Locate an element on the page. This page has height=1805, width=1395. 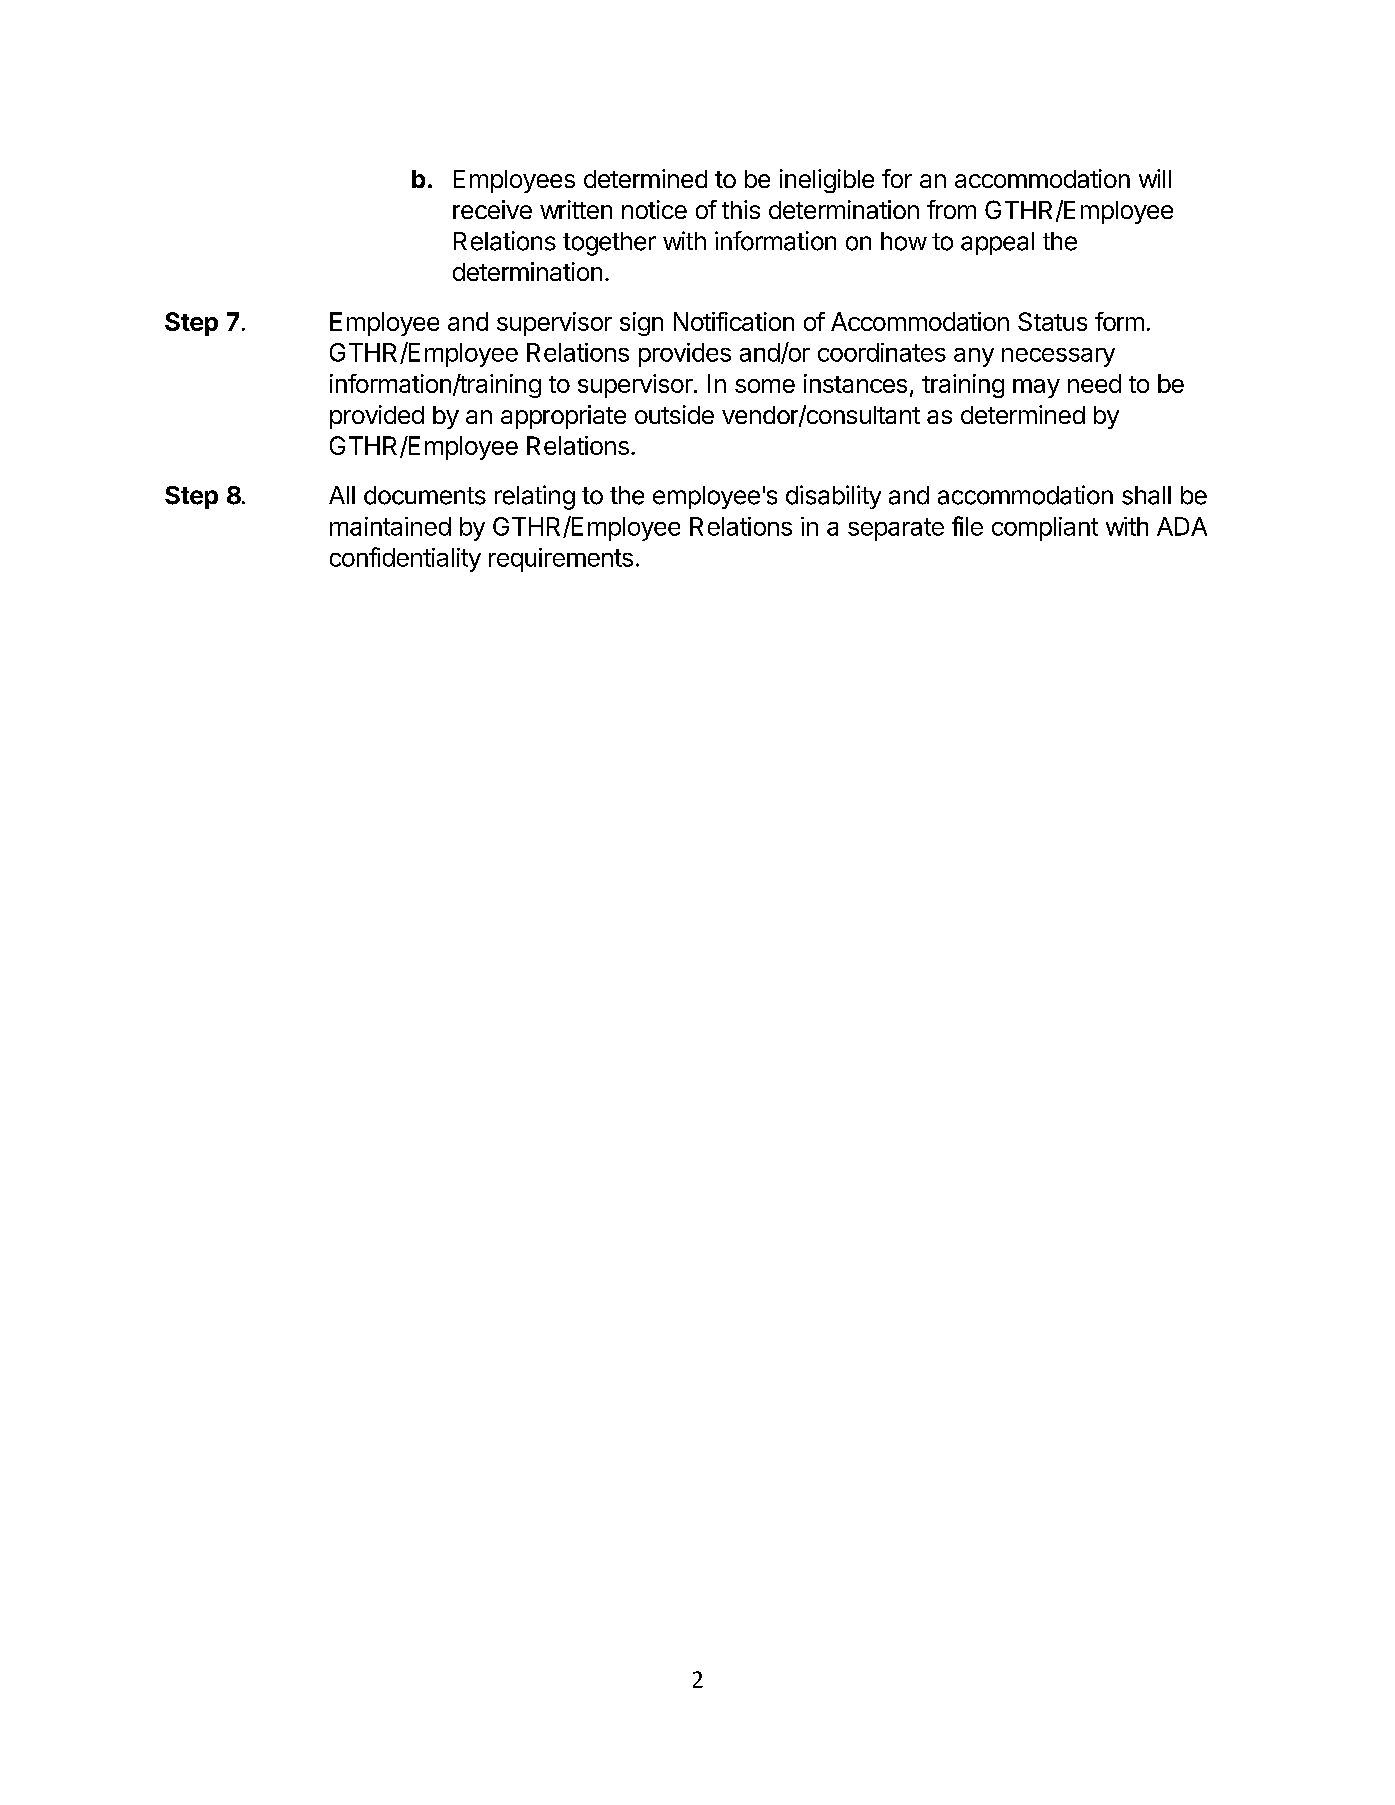
separate is located at coordinates (896, 529).
